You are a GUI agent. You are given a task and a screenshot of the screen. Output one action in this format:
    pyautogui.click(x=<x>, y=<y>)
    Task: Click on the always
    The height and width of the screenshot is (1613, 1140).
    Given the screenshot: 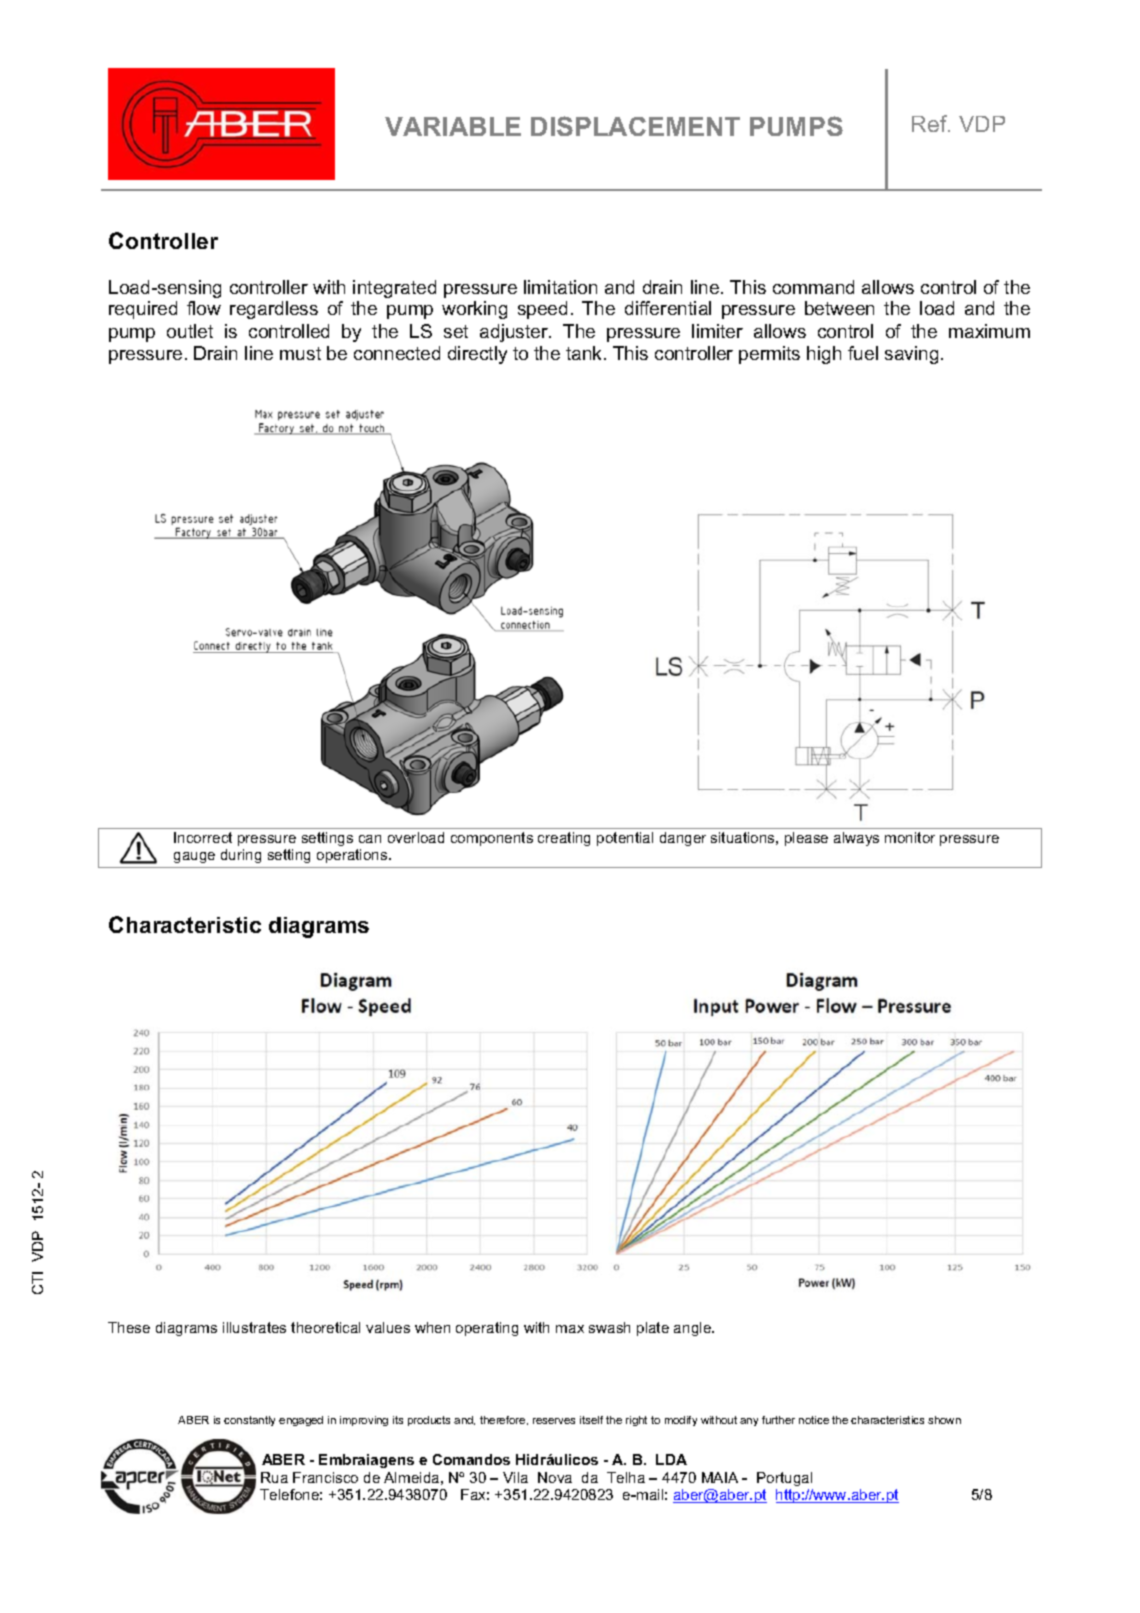 What is the action you would take?
    pyautogui.click(x=856, y=839)
